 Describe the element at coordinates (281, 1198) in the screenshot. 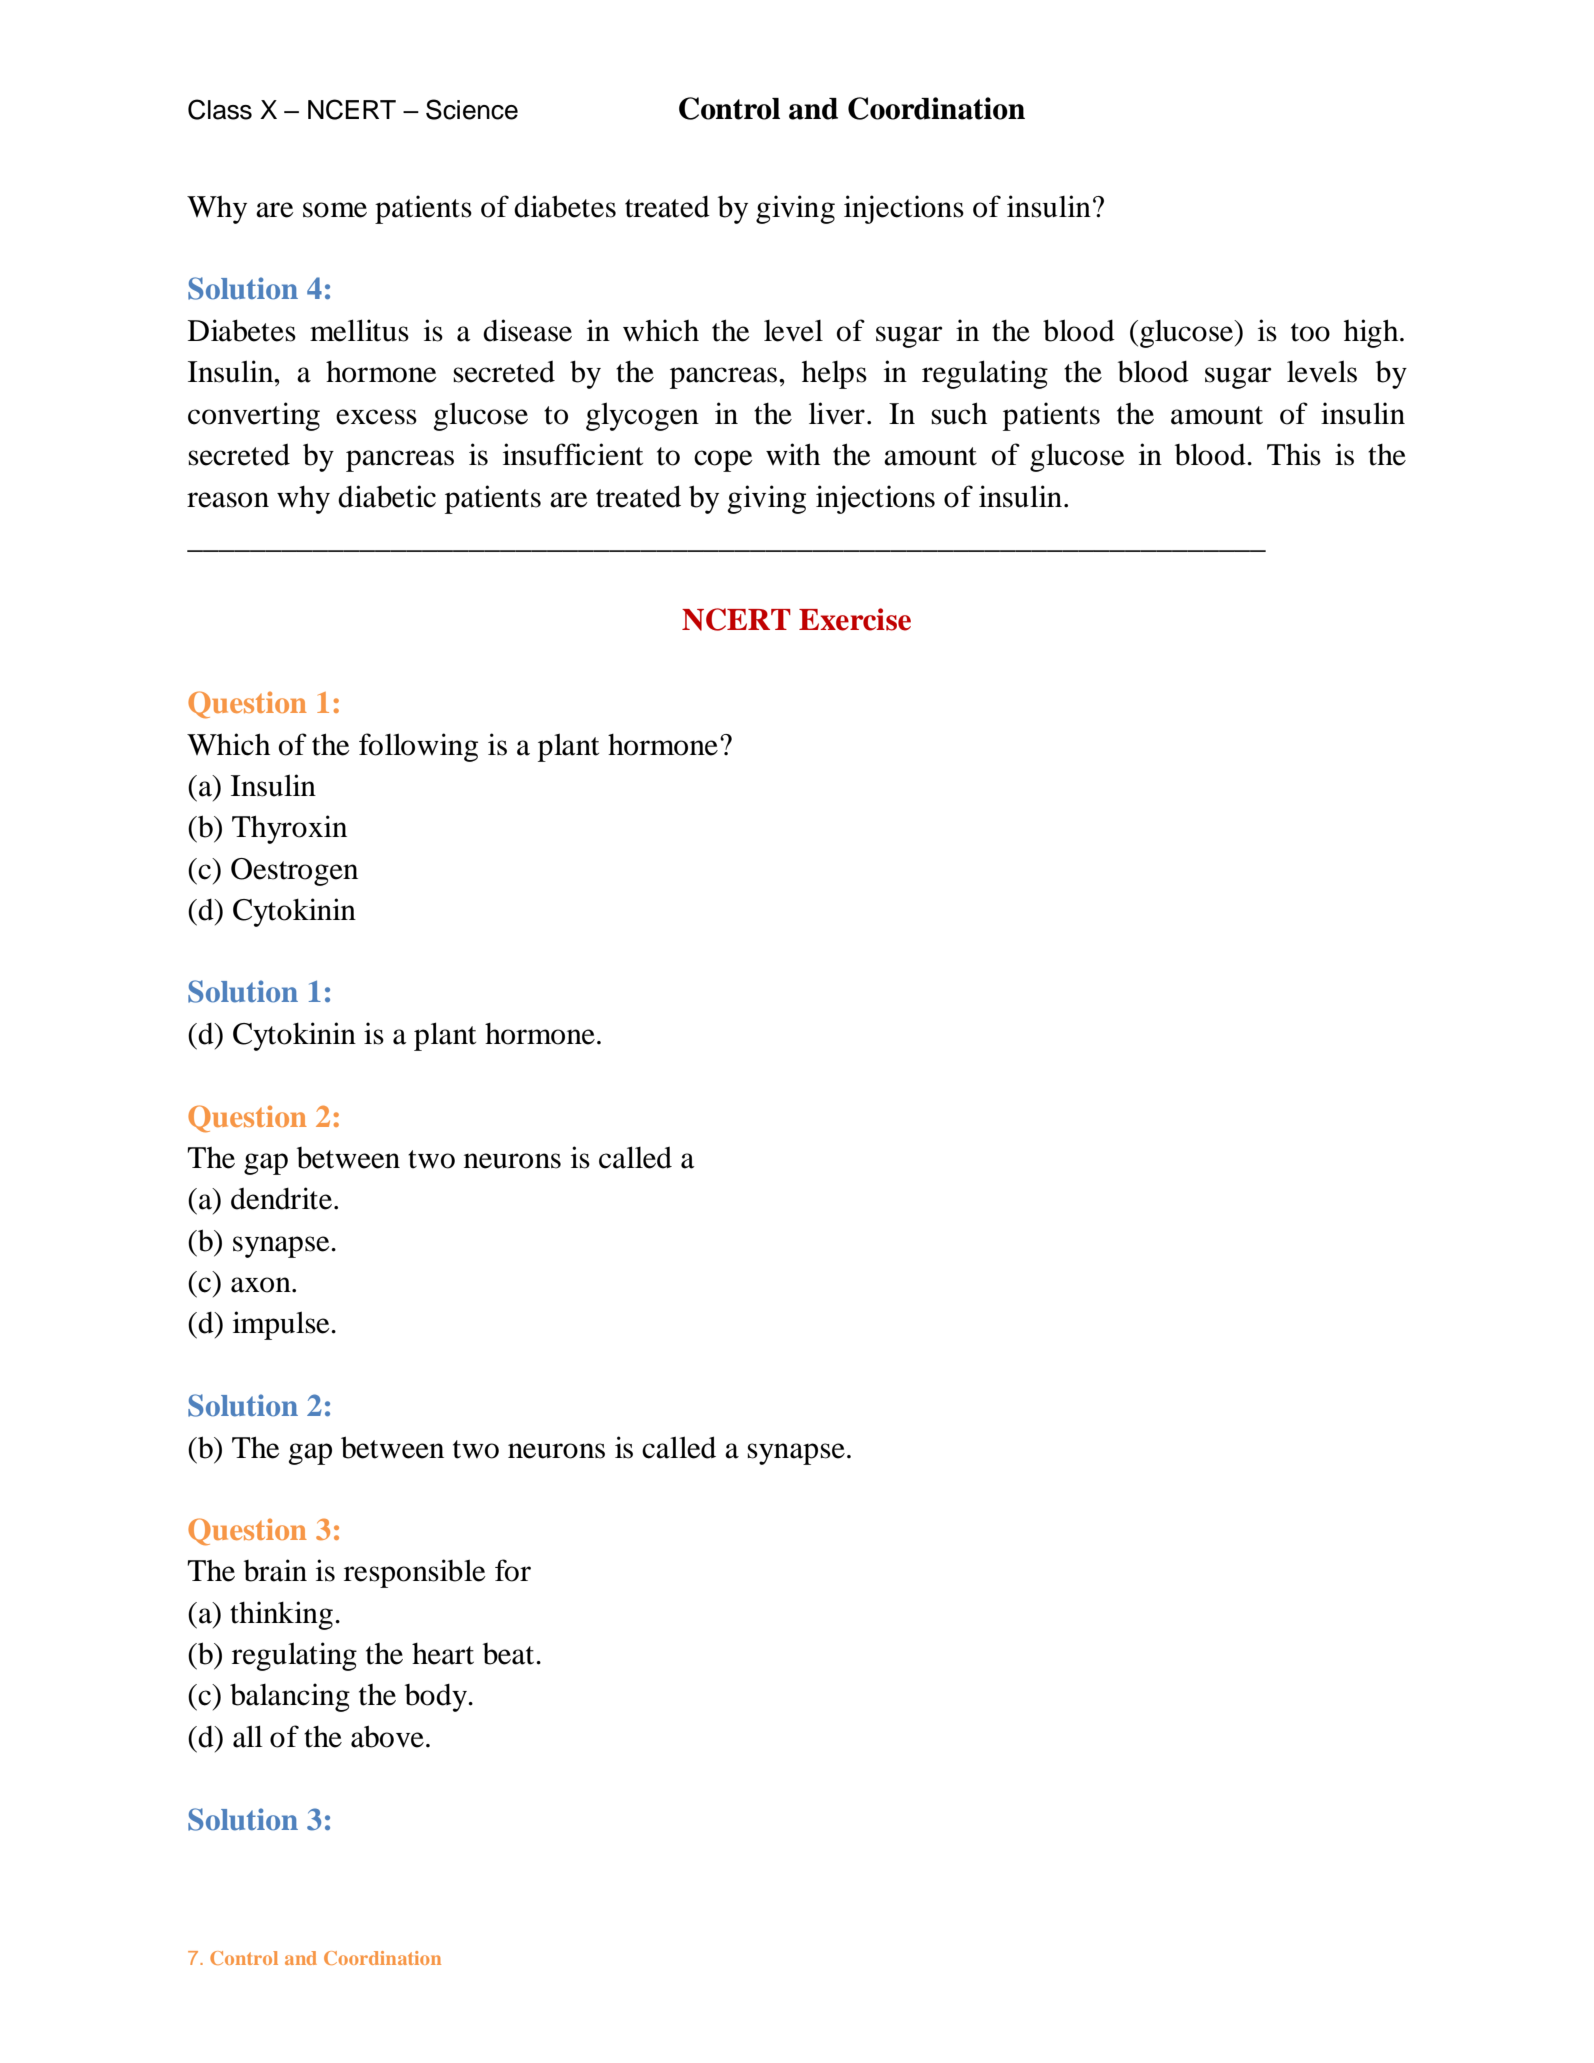

I see `dendrite` at that location.
